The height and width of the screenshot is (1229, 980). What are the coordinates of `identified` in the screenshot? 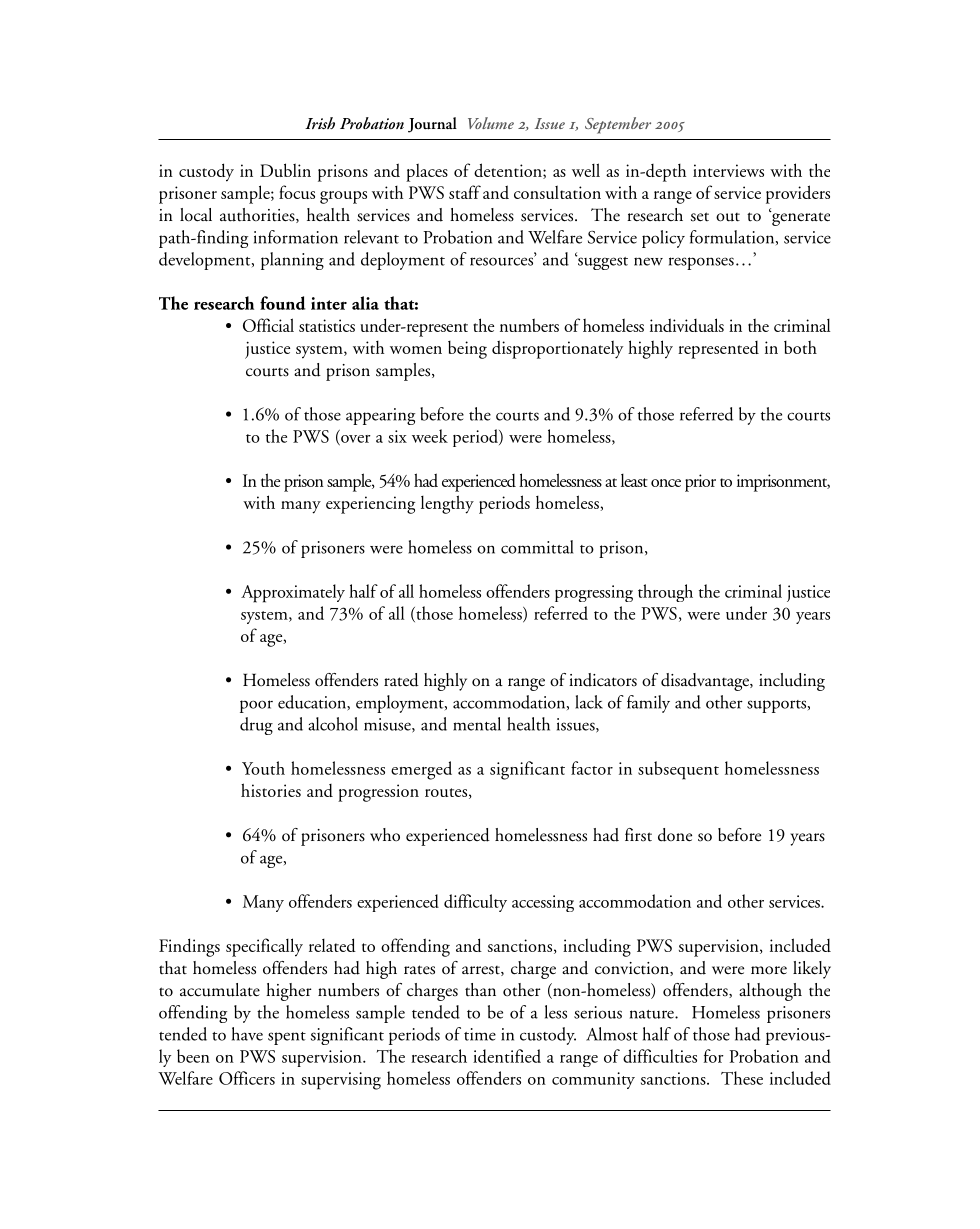 It's located at (507, 1056).
